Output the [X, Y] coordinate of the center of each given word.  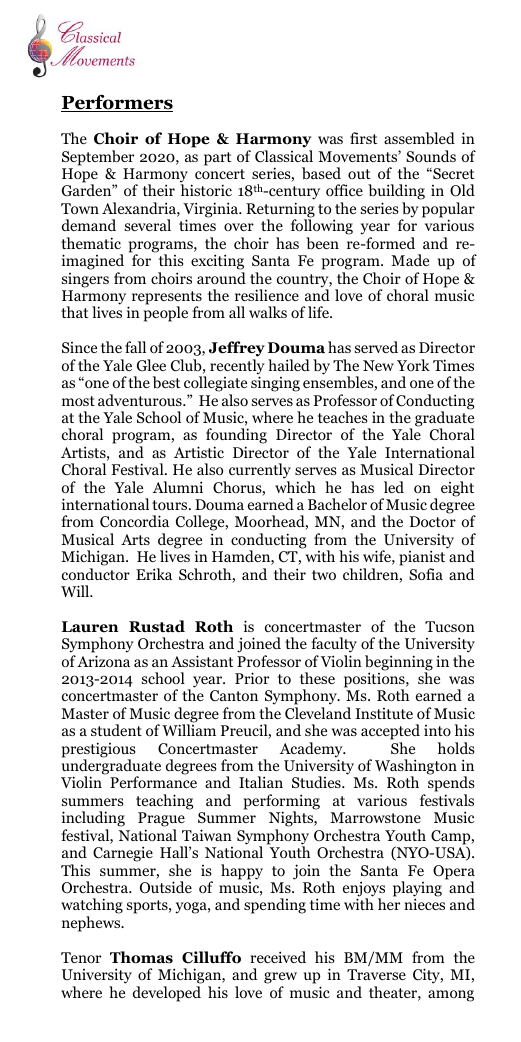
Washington [416, 768]
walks [268, 312]
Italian [261, 782]
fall [135, 347]
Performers [117, 103]
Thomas [141, 957]
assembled [419, 138]
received [278, 957]
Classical [284, 156]
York [413, 365]
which [295, 487]
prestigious [99, 751]
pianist [422, 559]
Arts [135, 539]
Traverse [376, 974]
